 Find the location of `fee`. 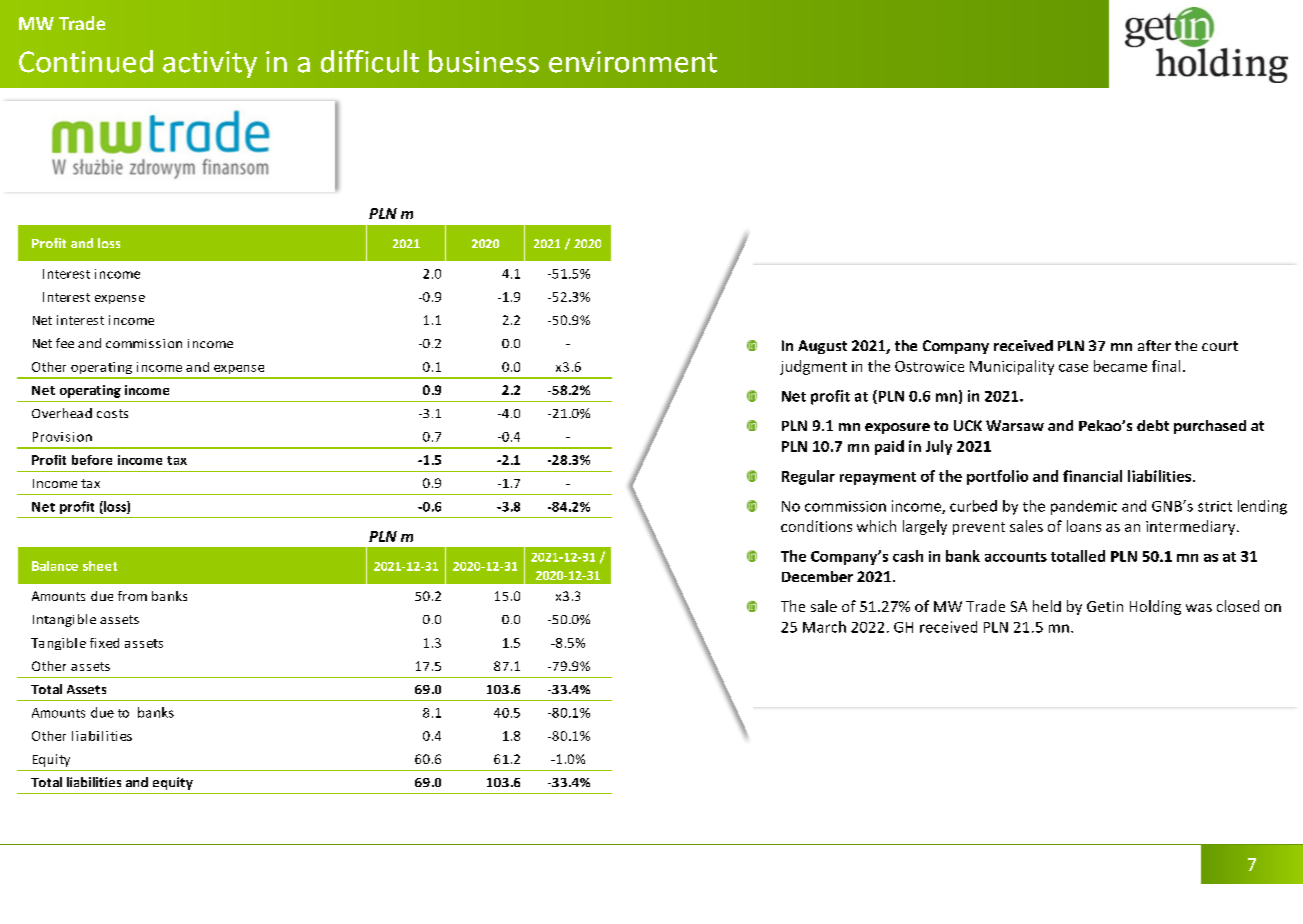

fee is located at coordinates (65, 343).
